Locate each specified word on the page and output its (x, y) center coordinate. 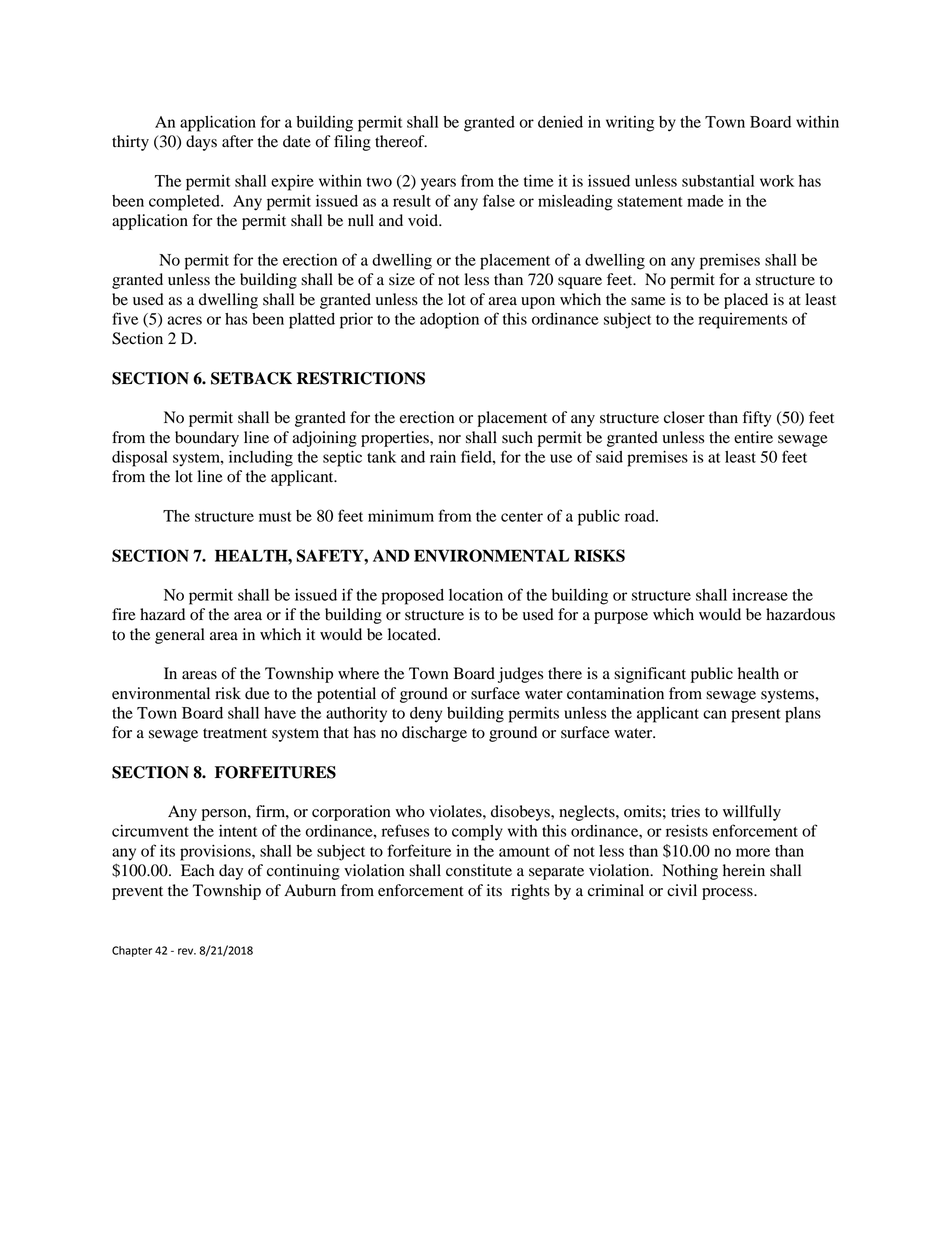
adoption (449, 321)
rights (530, 892)
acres (184, 320)
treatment (235, 733)
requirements (743, 321)
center (522, 517)
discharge (434, 734)
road (641, 516)
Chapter (132, 951)
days (201, 143)
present (756, 716)
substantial (718, 181)
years (438, 184)
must (275, 517)
